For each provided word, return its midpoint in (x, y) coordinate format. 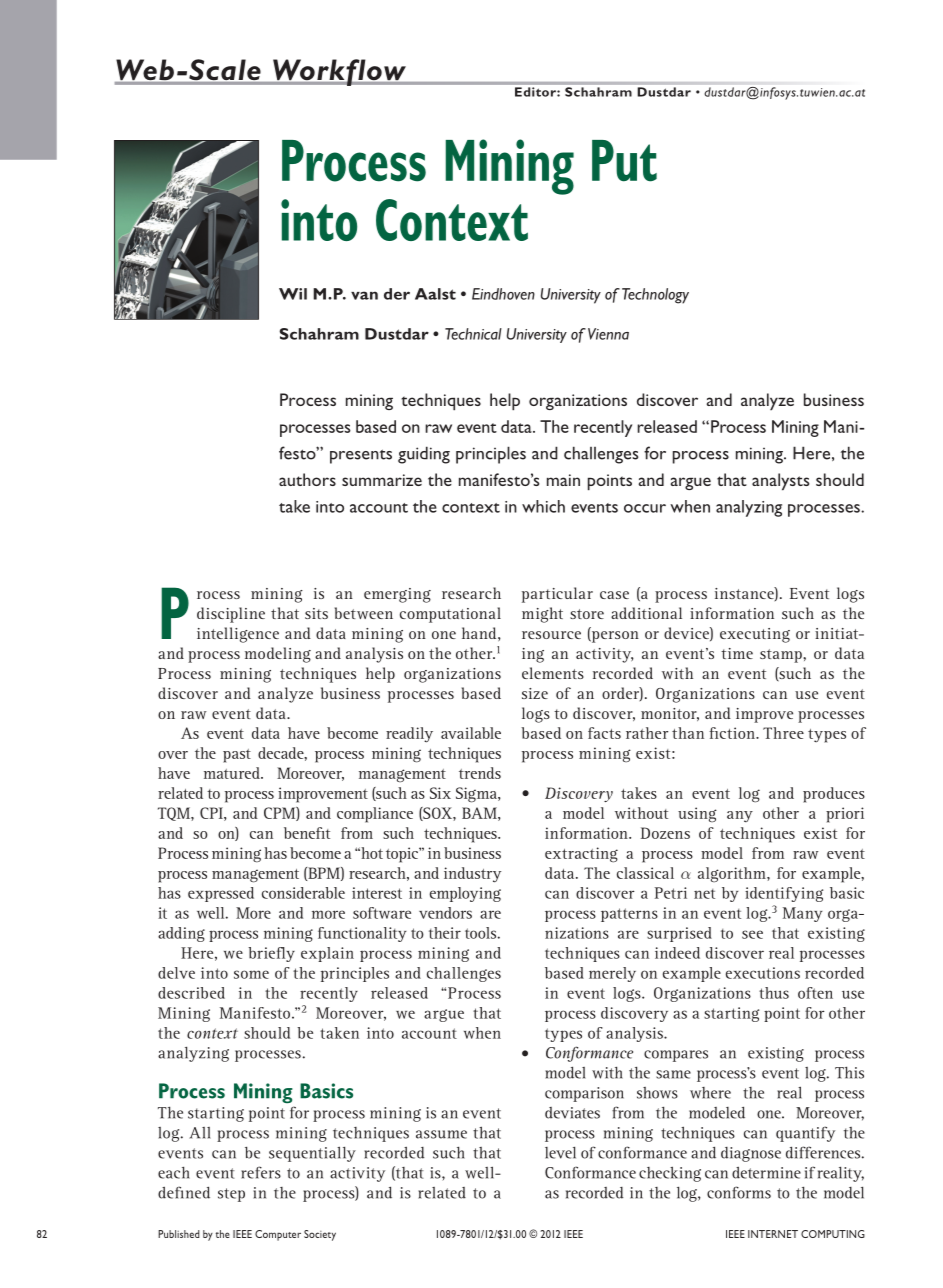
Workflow (339, 72)
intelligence (238, 635)
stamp (782, 656)
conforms (739, 1192)
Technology (655, 296)
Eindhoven (503, 294)
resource (551, 635)
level (560, 1153)
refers (261, 1172)
